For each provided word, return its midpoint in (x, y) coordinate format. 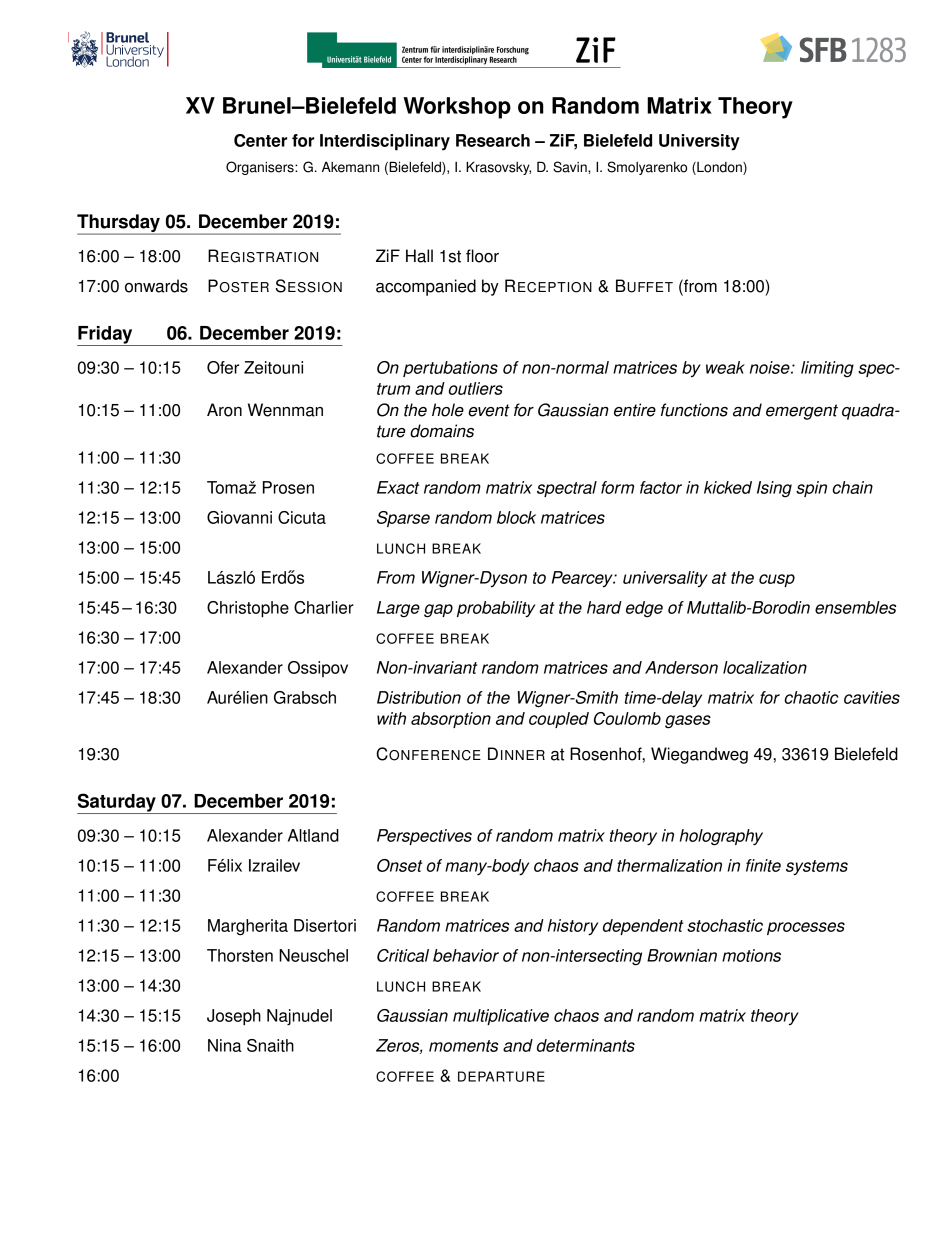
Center (260, 140)
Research (493, 140)
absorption (451, 720)
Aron (224, 410)
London (719, 168)
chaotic (811, 697)
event (489, 410)
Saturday (117, 803)
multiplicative (501, 1017)
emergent (802, 412)
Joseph (234, 1017)
